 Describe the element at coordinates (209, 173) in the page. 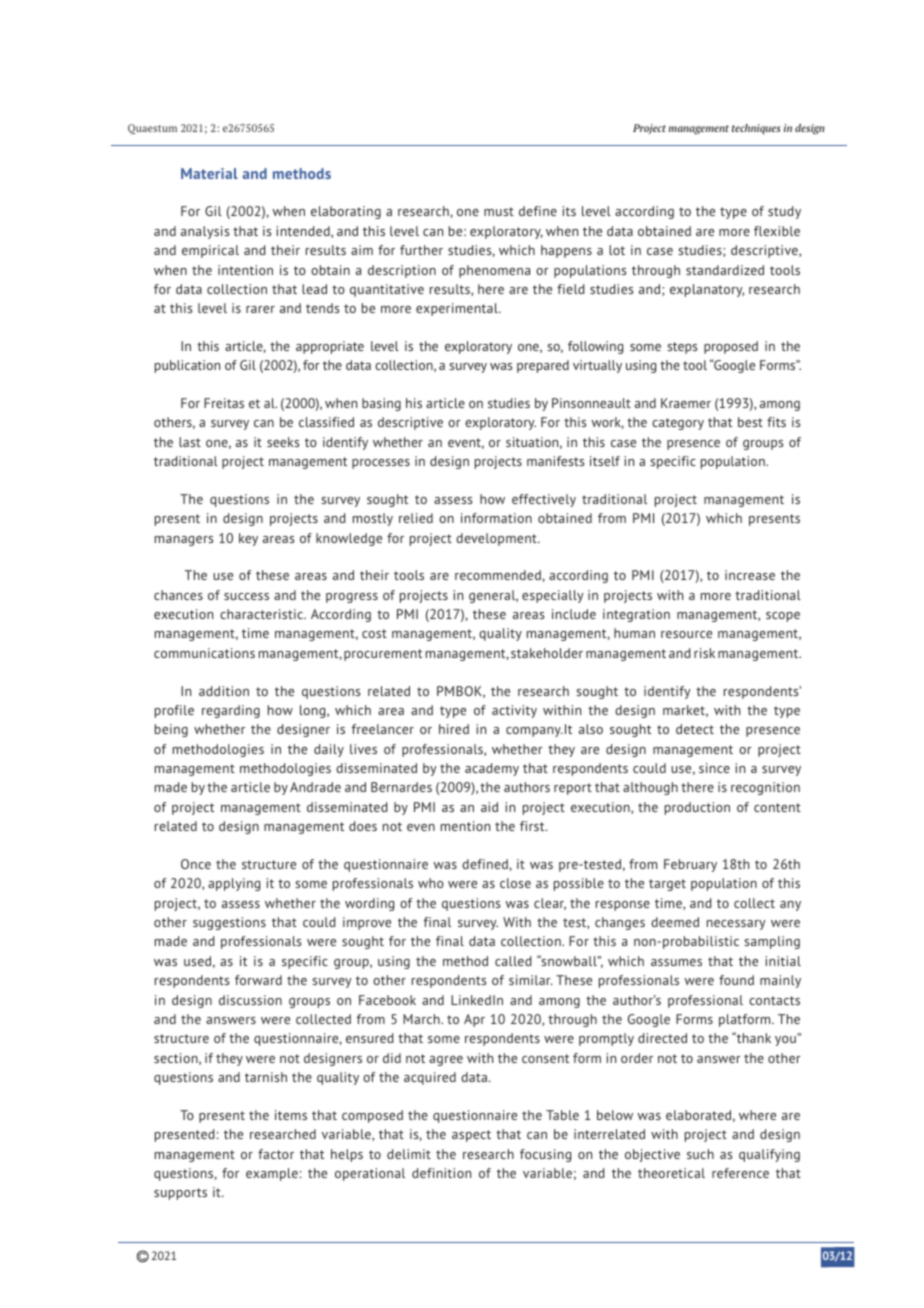

I see `Material` at that location.
